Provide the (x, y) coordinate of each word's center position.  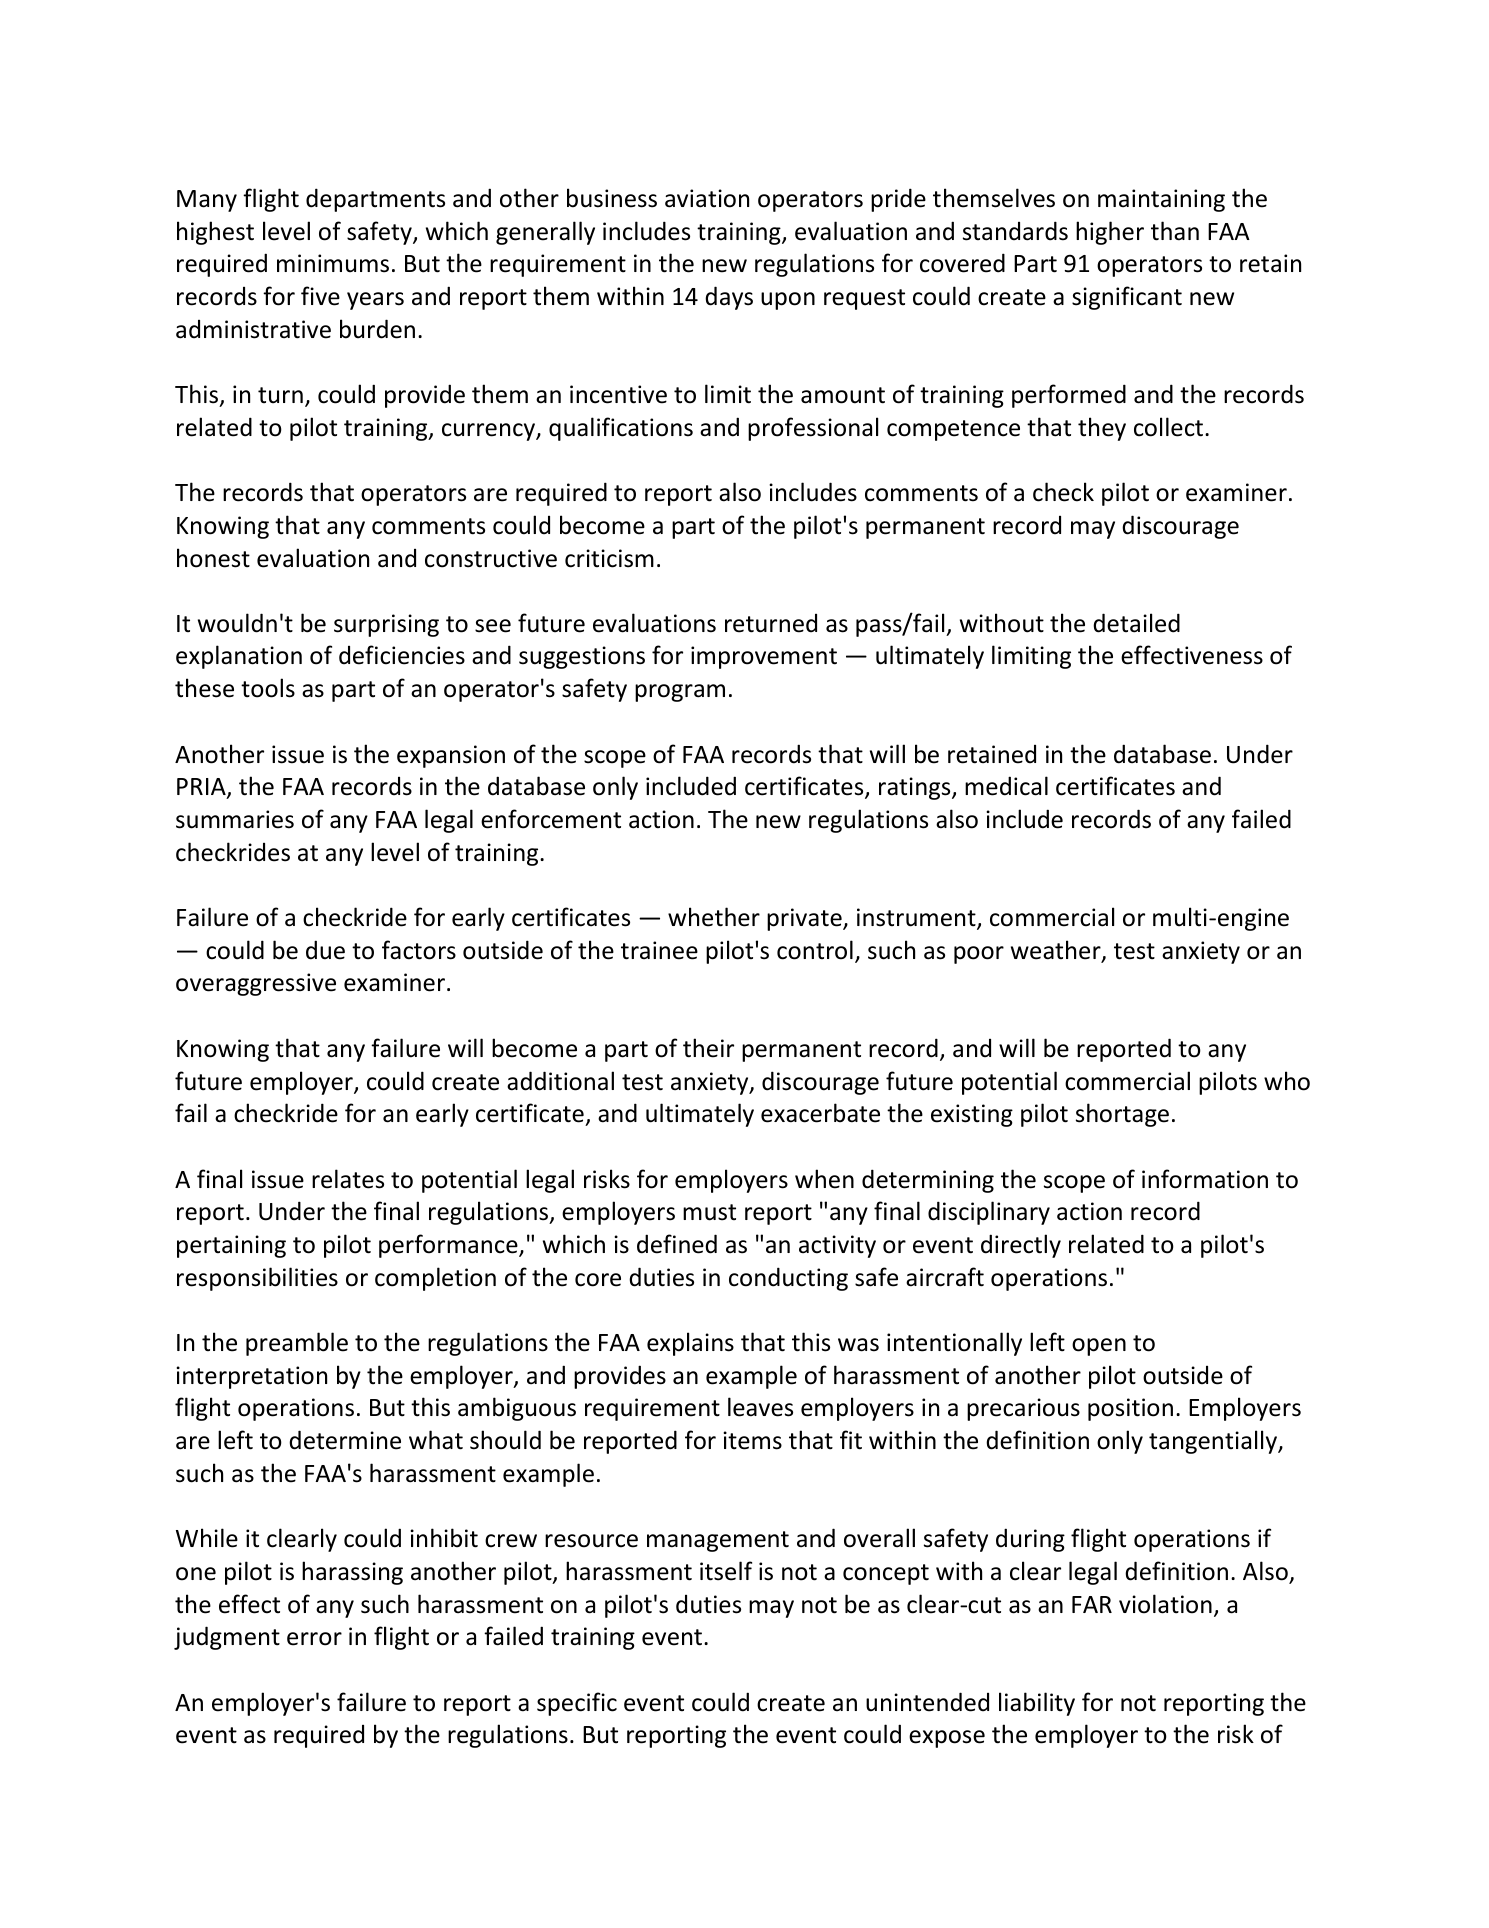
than (1175, 231)
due (325, 950)
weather (1057, 951)
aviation (707, 198)
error (314, 1639)
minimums (333, 263)
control (815, 950)
